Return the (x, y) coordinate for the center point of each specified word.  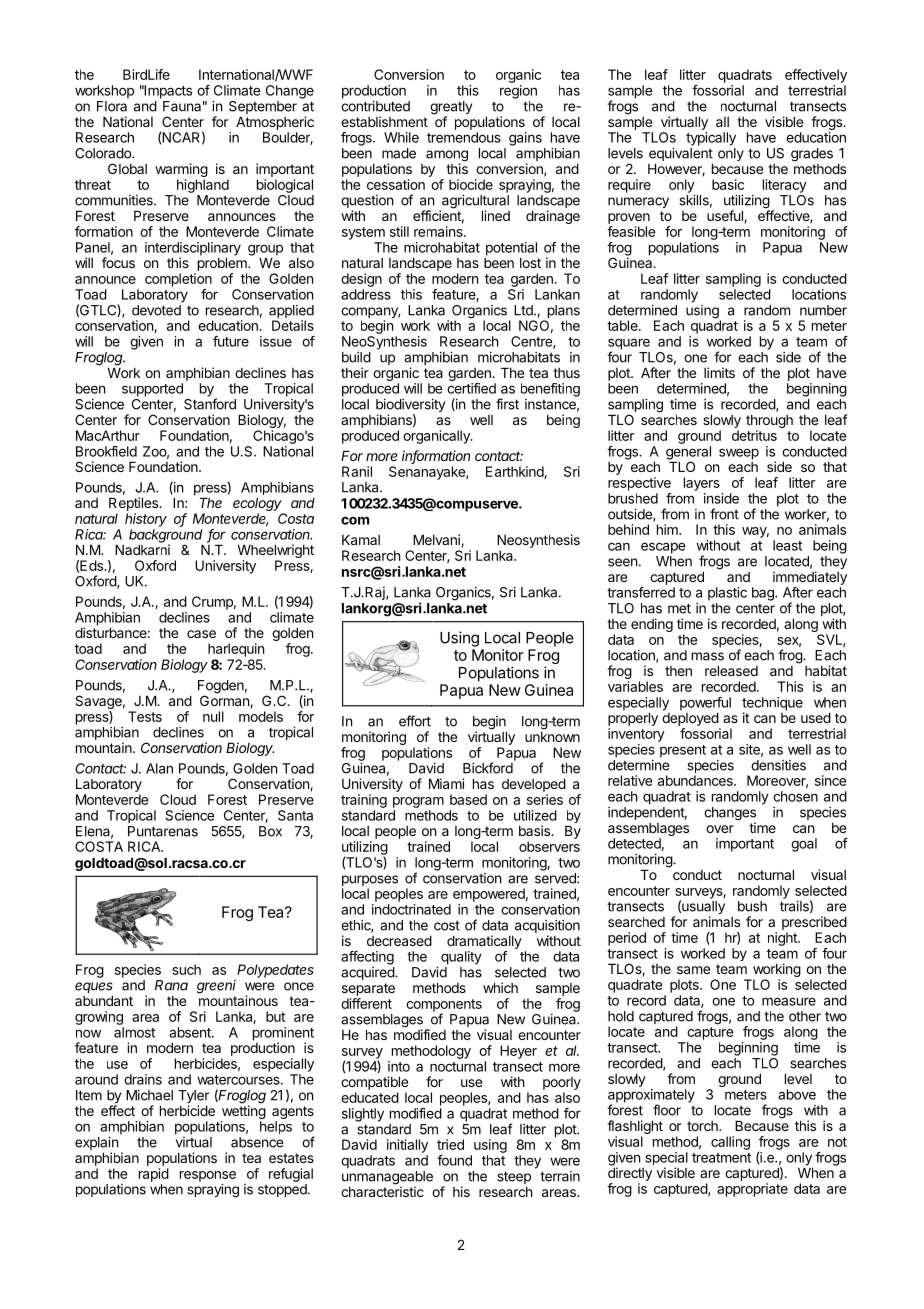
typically (711, 139)
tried (450, 1144)
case (201, 634)
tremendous (464, 137)
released (731, 670)
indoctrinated (411, 909)
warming (181, 171)
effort (415, 721)
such (186, 969)
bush (752, 906)
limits (719, 372)
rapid (154, 1175)
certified (471, 388)
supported (152, 390)
